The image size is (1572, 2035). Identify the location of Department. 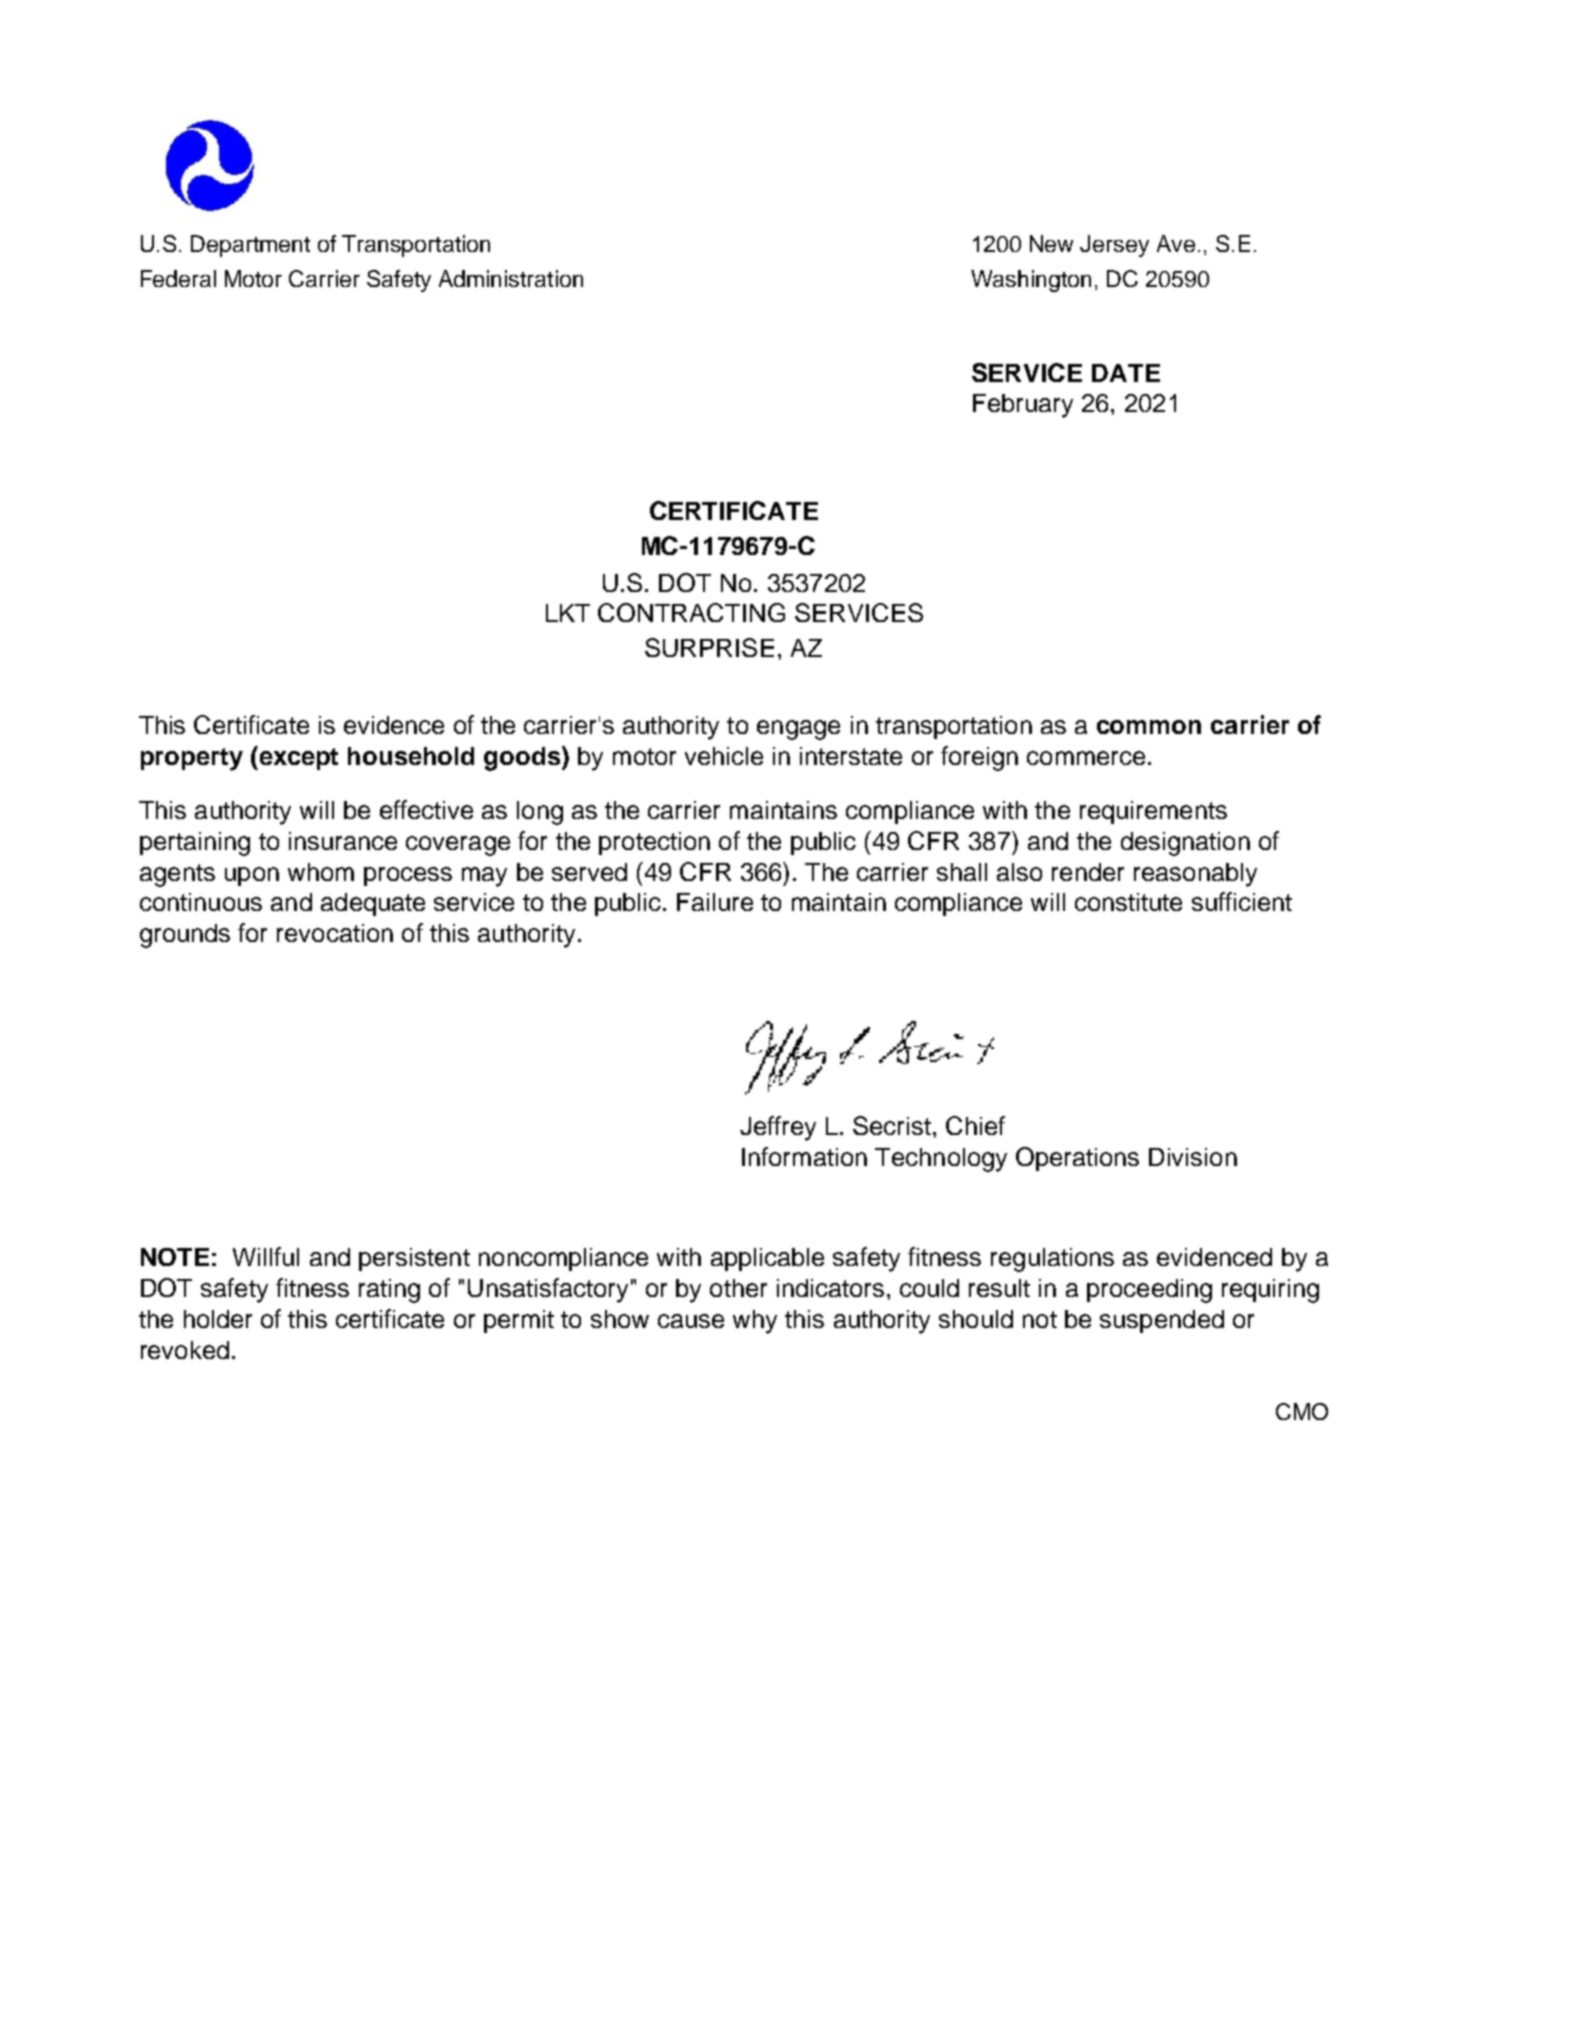
(250, 246).
